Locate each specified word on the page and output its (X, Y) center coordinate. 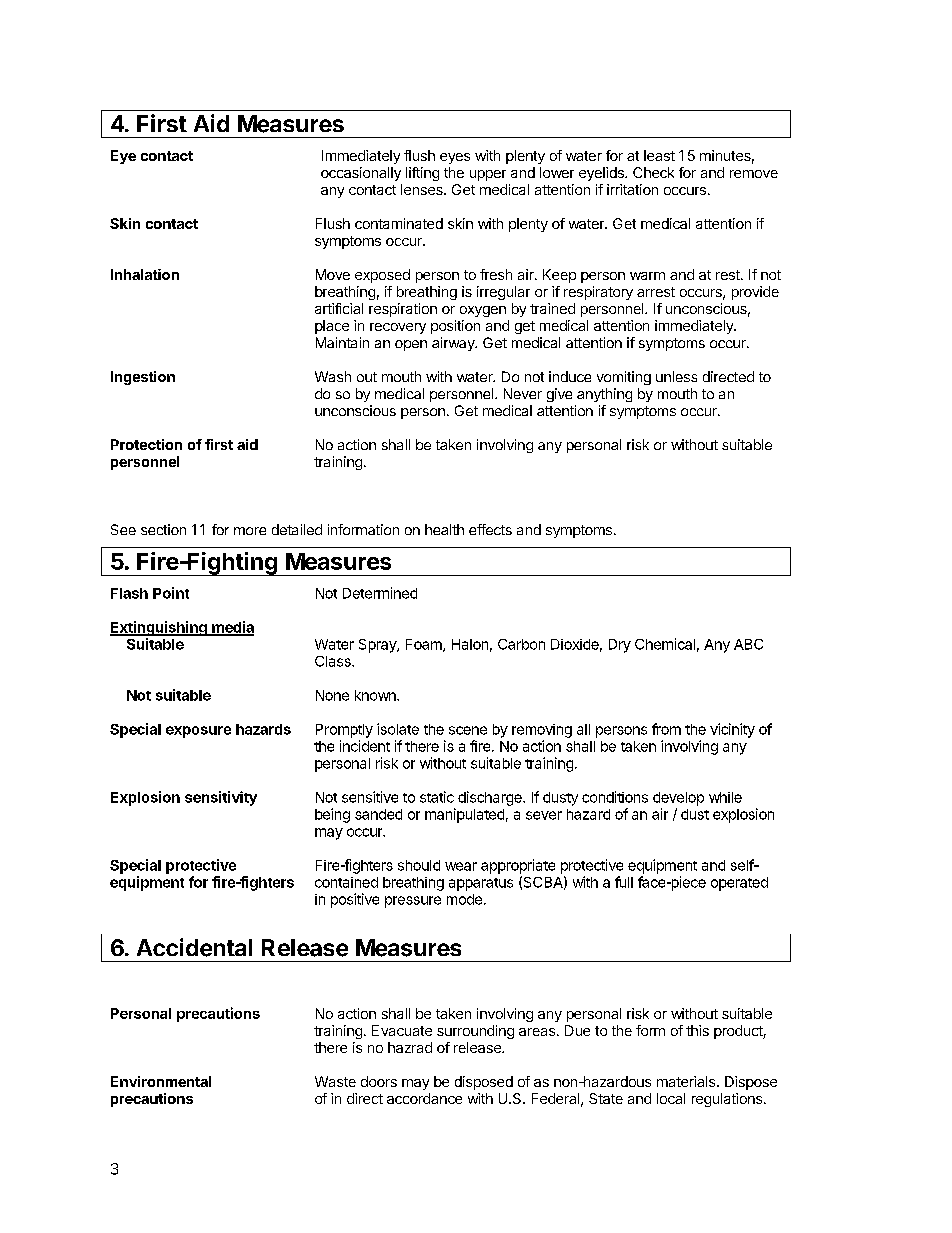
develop (678, 799)
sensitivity (221, 798)
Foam (425, 645)
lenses (423, 189)
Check (653, 172)
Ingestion (143, 378)
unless (676, 376)
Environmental (161, 1081)
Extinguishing (159, 628)
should (419, 865)
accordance (424, 1098)
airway (454, 344)
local (671, 1098)
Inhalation (145, 274)
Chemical (665, 644)
